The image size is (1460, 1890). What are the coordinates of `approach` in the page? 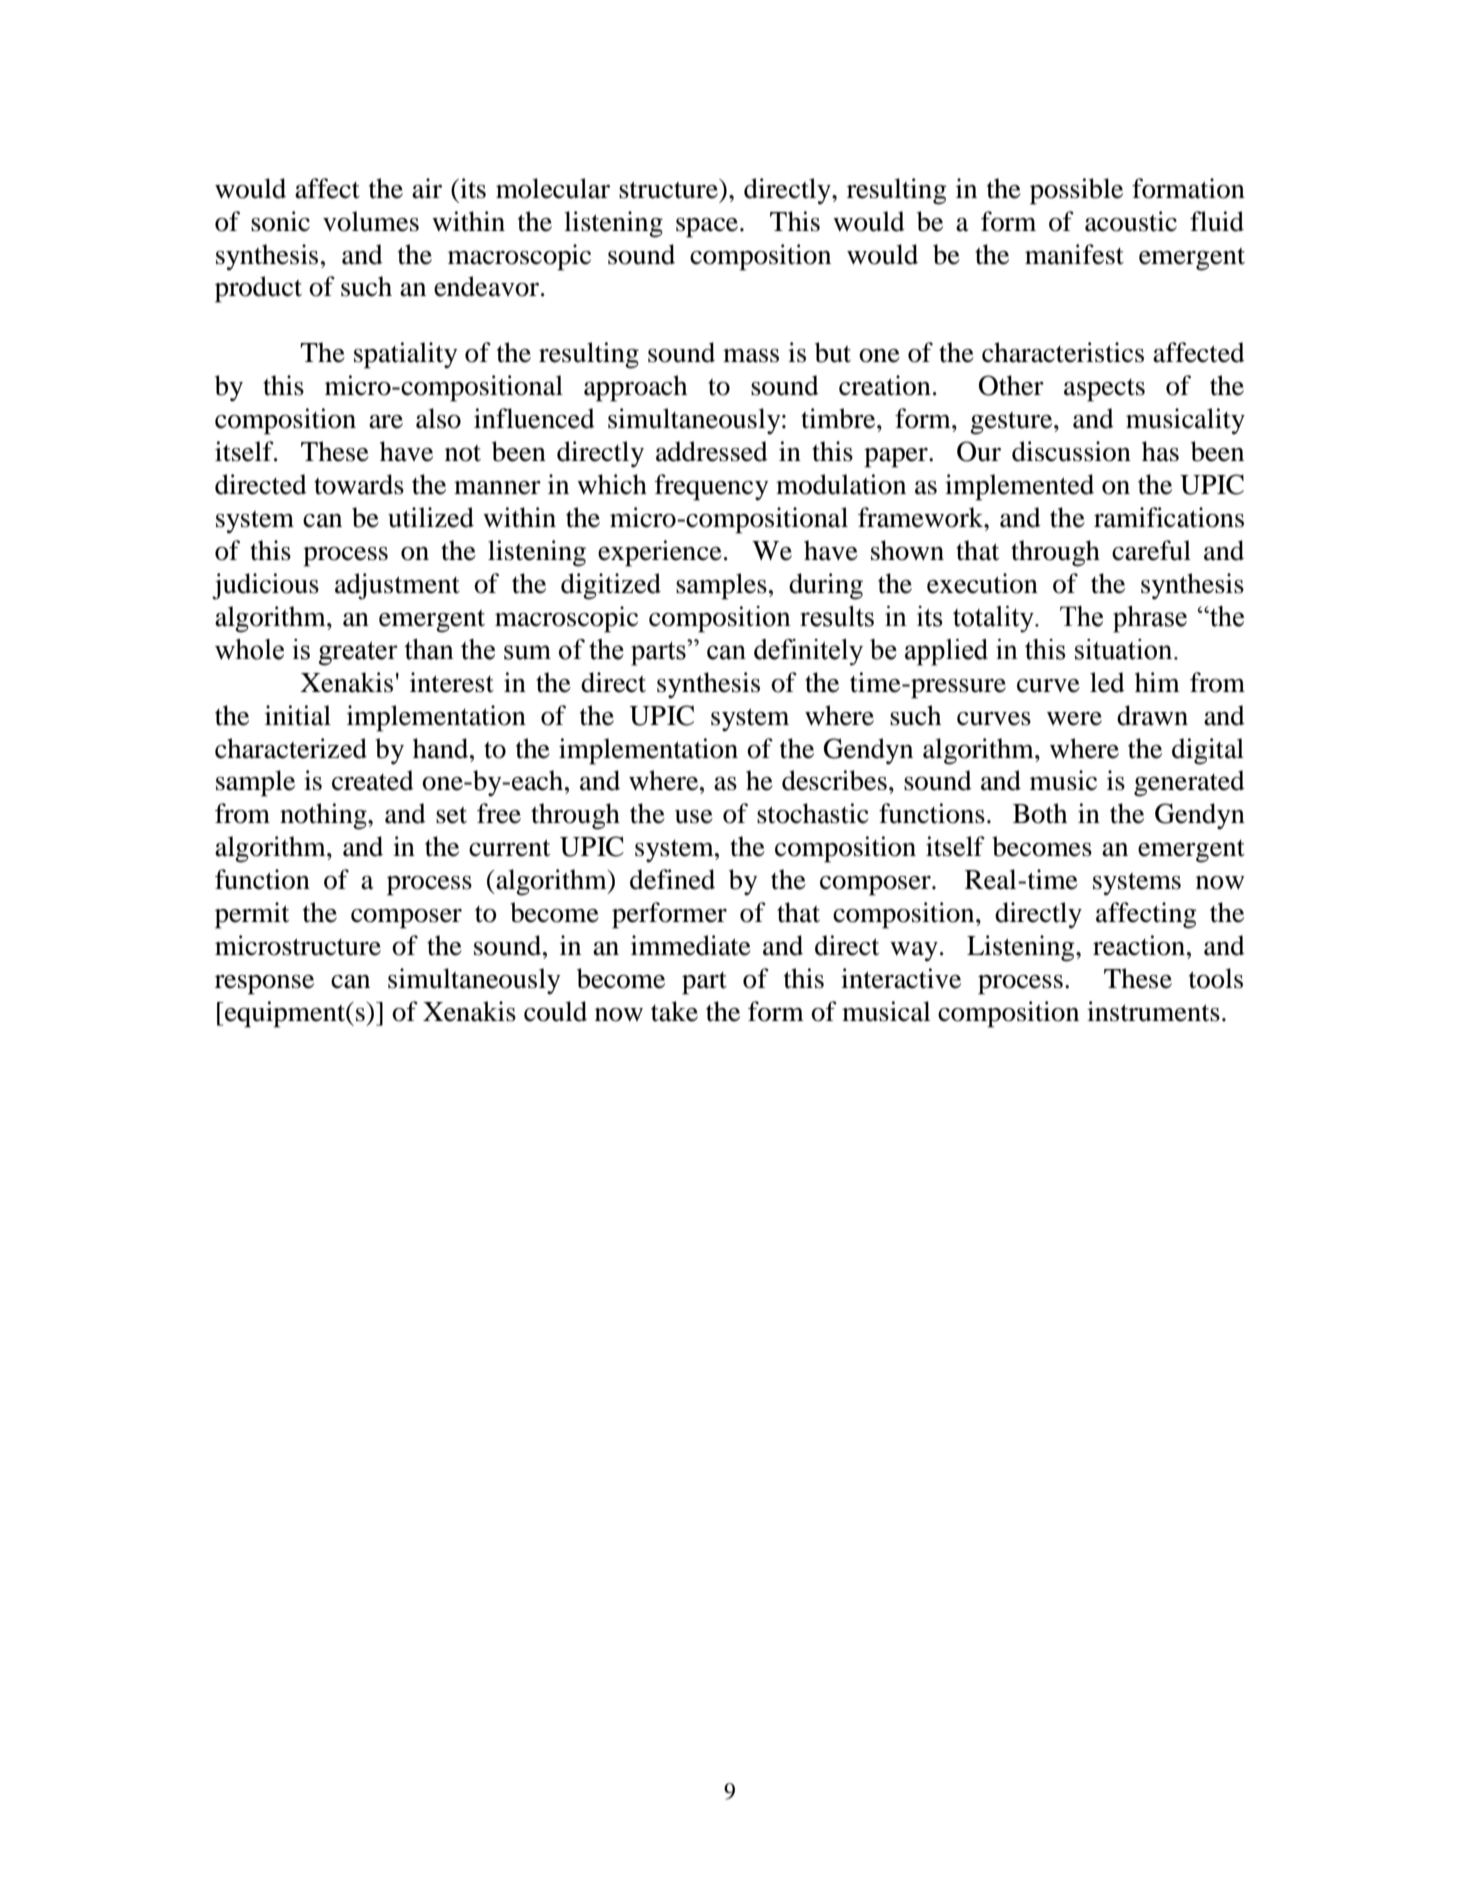 It's located at (635, 388).
